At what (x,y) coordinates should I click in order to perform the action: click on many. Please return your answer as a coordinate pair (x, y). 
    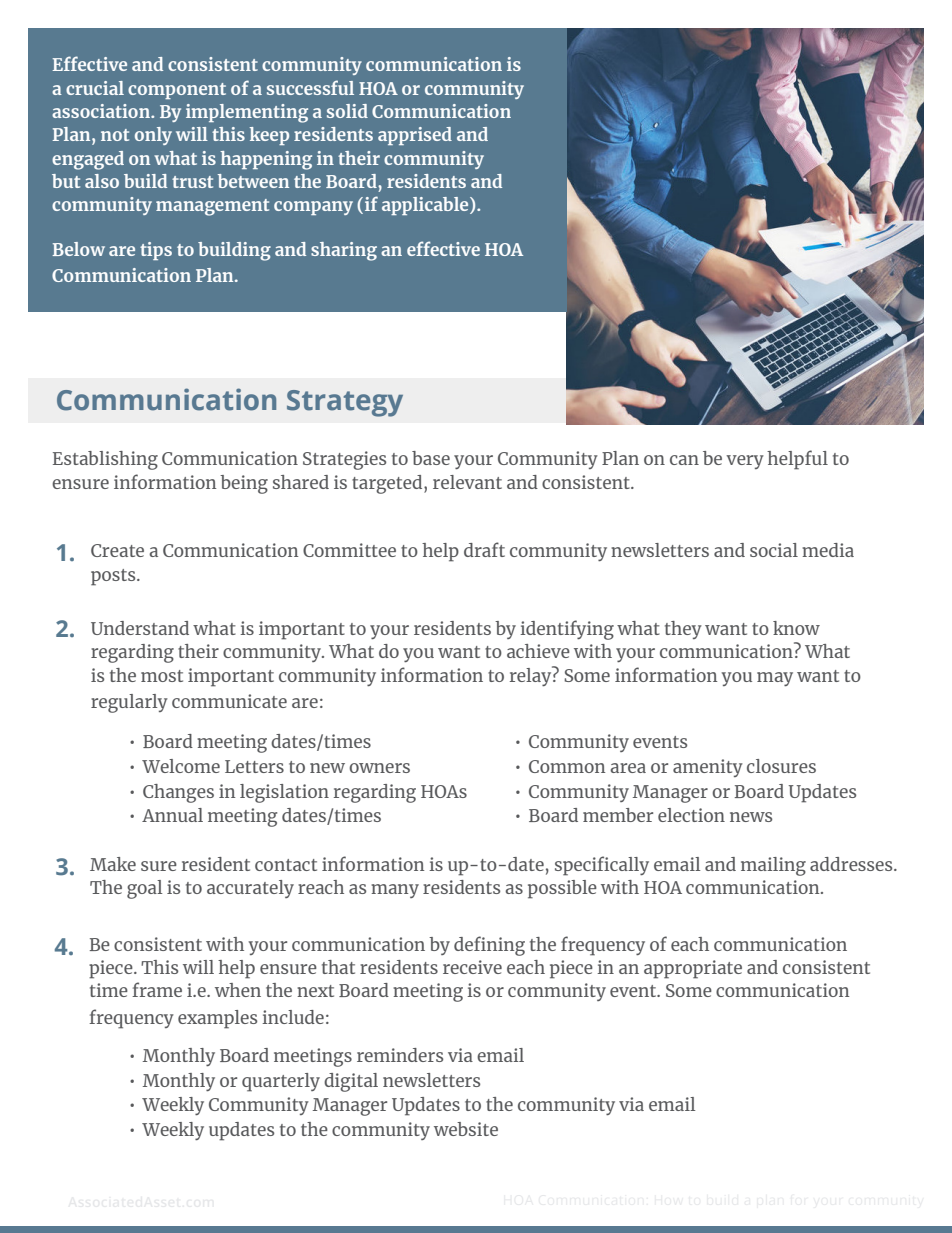
    Looking at the image, I should click on (395, 891).
